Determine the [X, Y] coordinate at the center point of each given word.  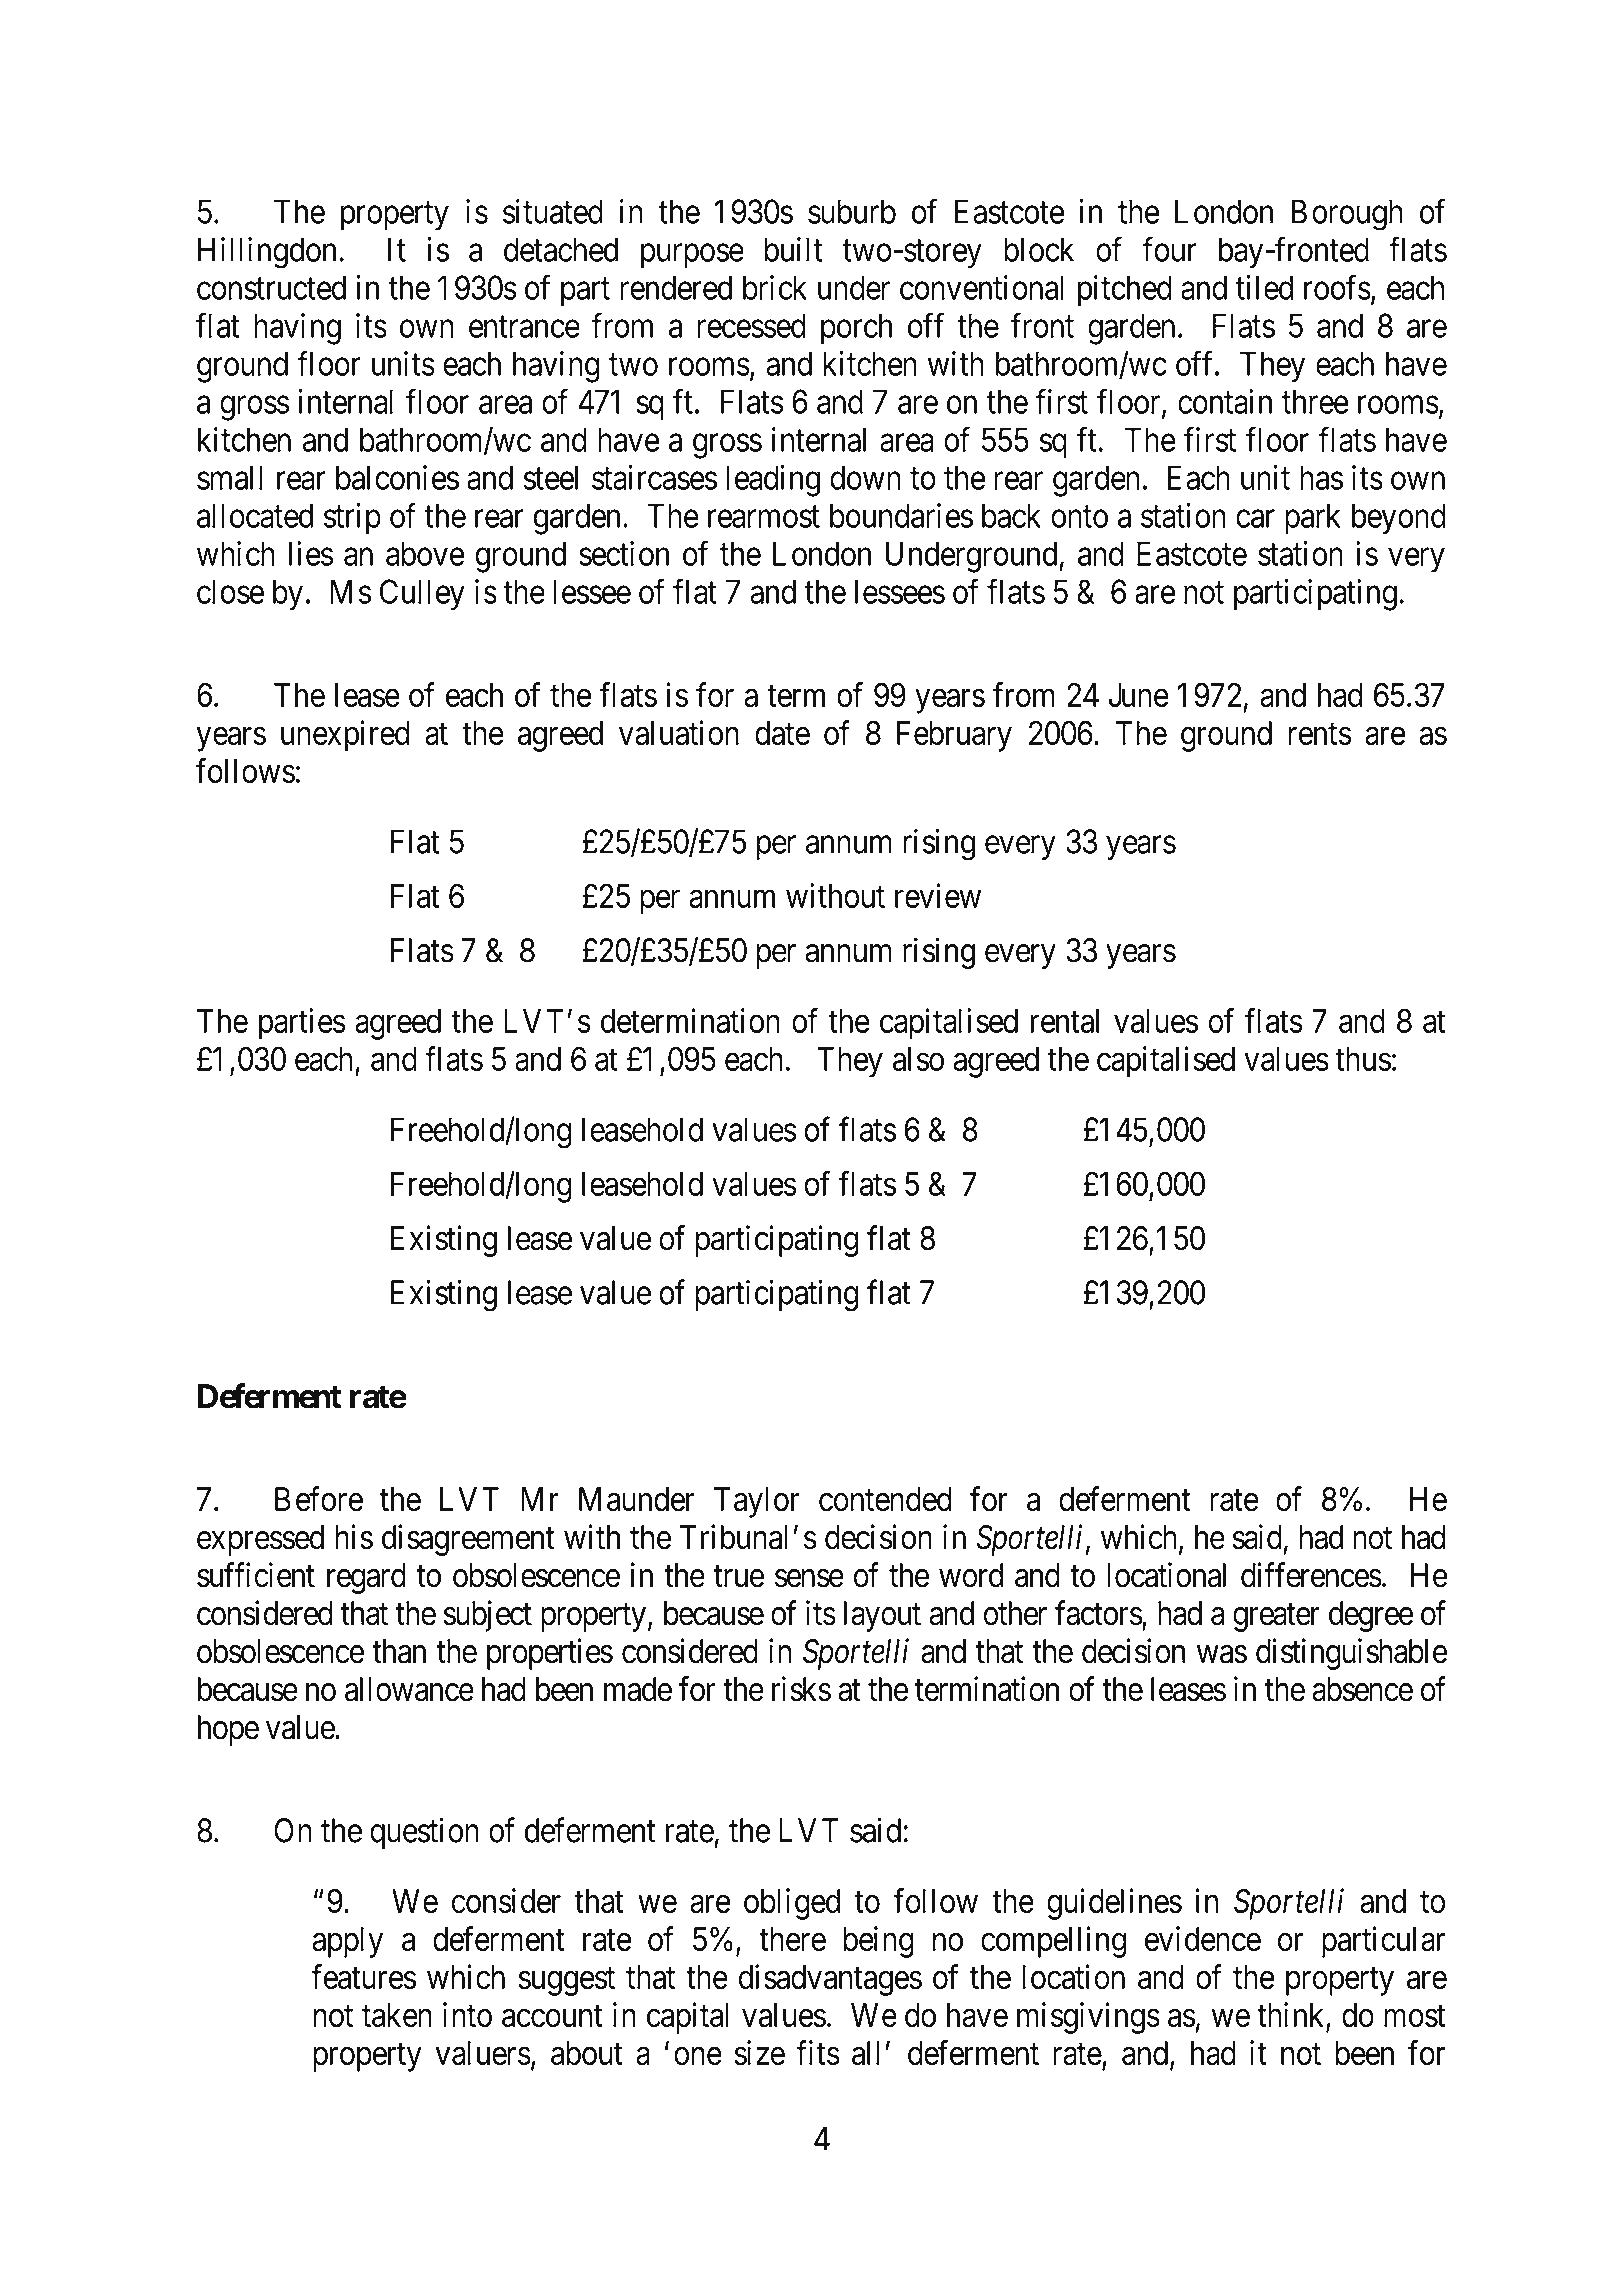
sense [809, 1578]
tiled [1264, 287]
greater [1276, 1618]
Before [319, 1499]
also [918, 1059]
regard [366, 1578]
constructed [271, 287]
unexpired [345, 736]
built [793, 249]
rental [1065, 1021]
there [792, 1939]
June [1138, 695]
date [782, 733]
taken [397, 2015]
